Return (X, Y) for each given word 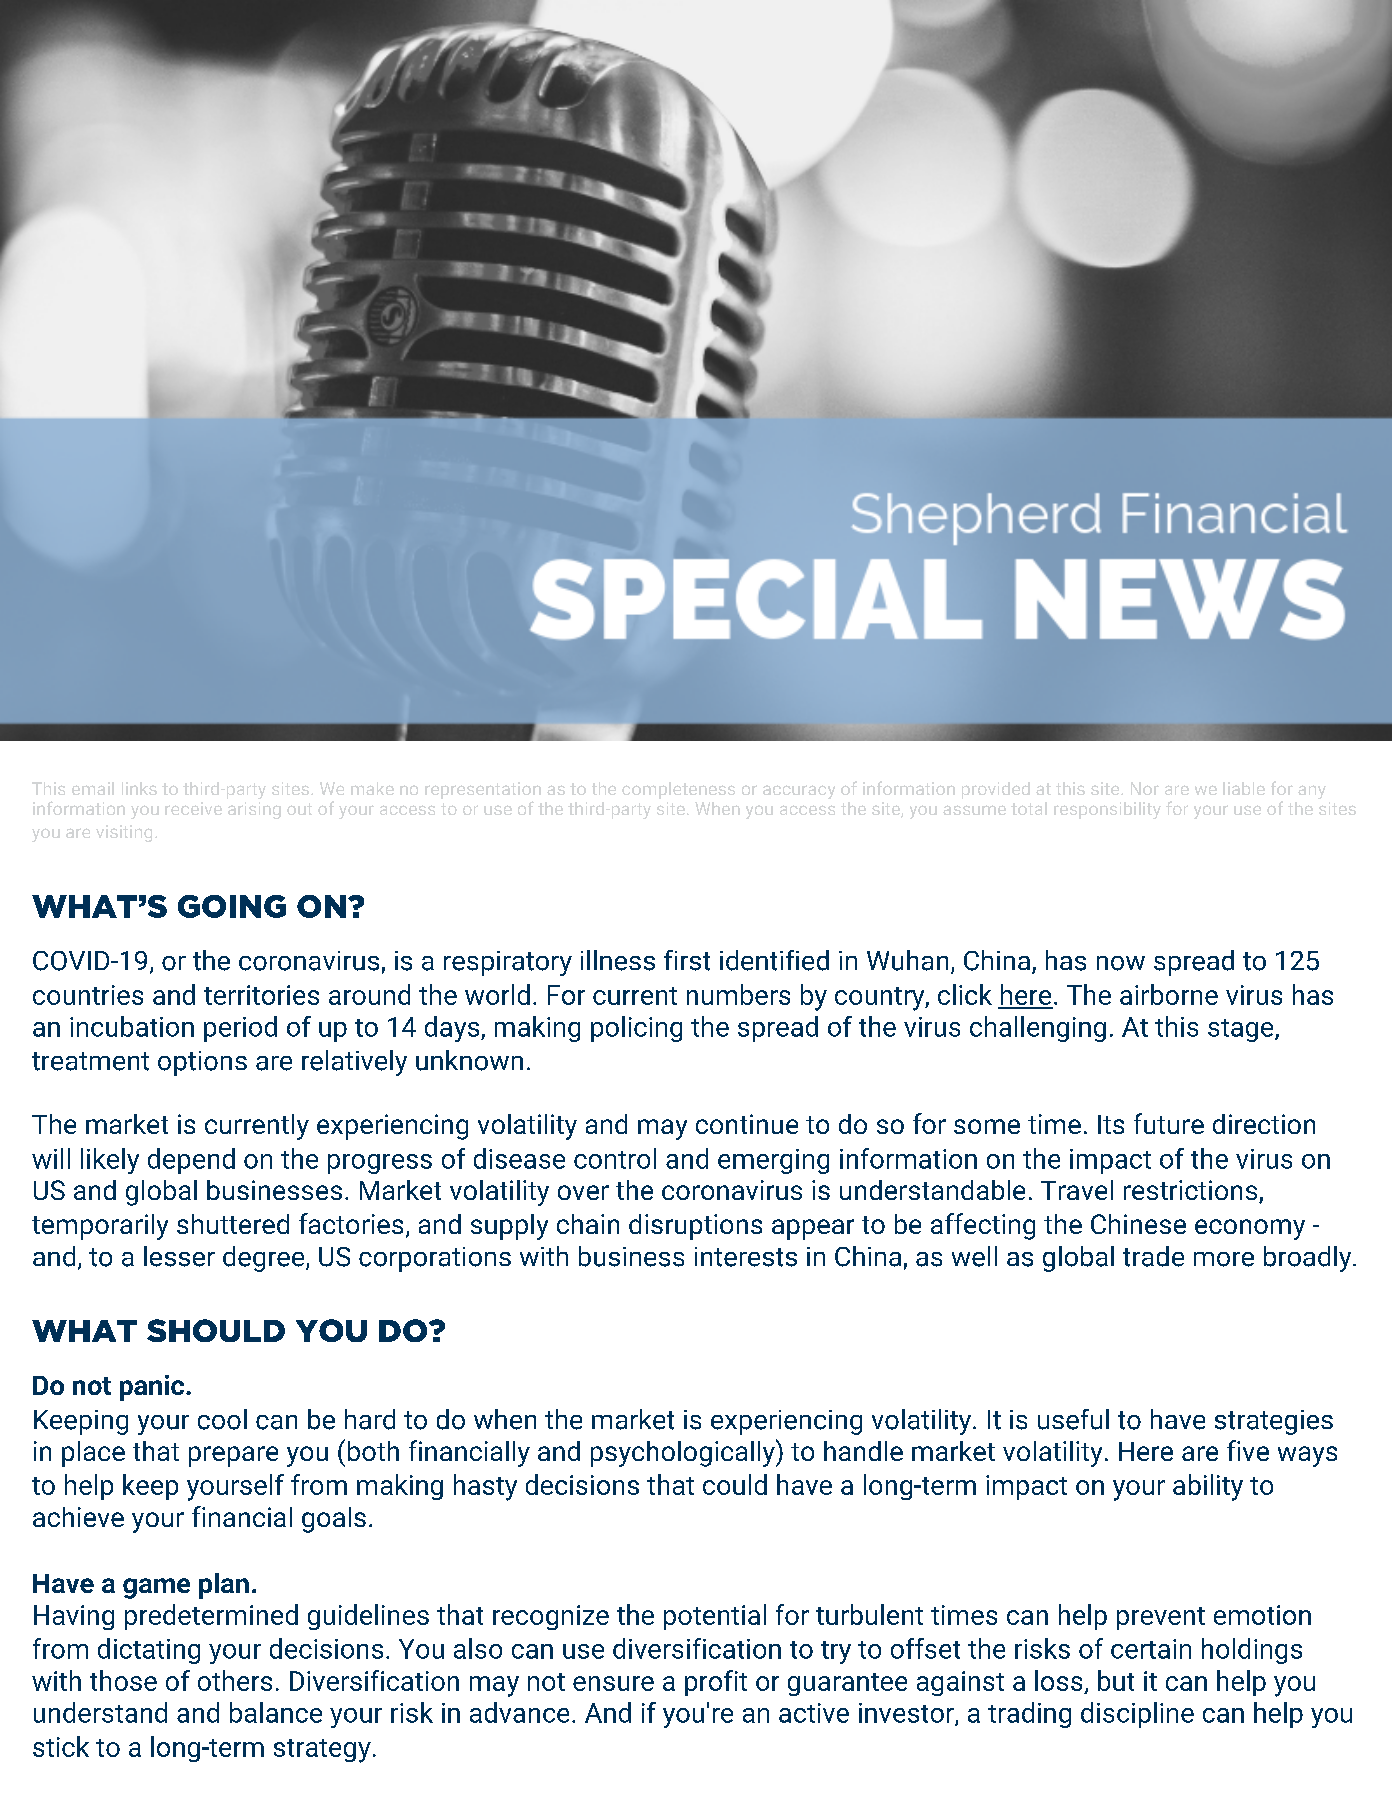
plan (224, 1586)
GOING (232, 906)
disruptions (695, 1227)
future (1169, 1123)
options (202, 1063)
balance (276, 1712)
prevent (1161, 1618)
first (687, 960)
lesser (179, 1256)
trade (1153, 1256)
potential (715, 1617)
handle (863, 1451)
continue (747, 1124)
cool (222, 1419)
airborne (1169, 994)
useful (1073, 1419)
